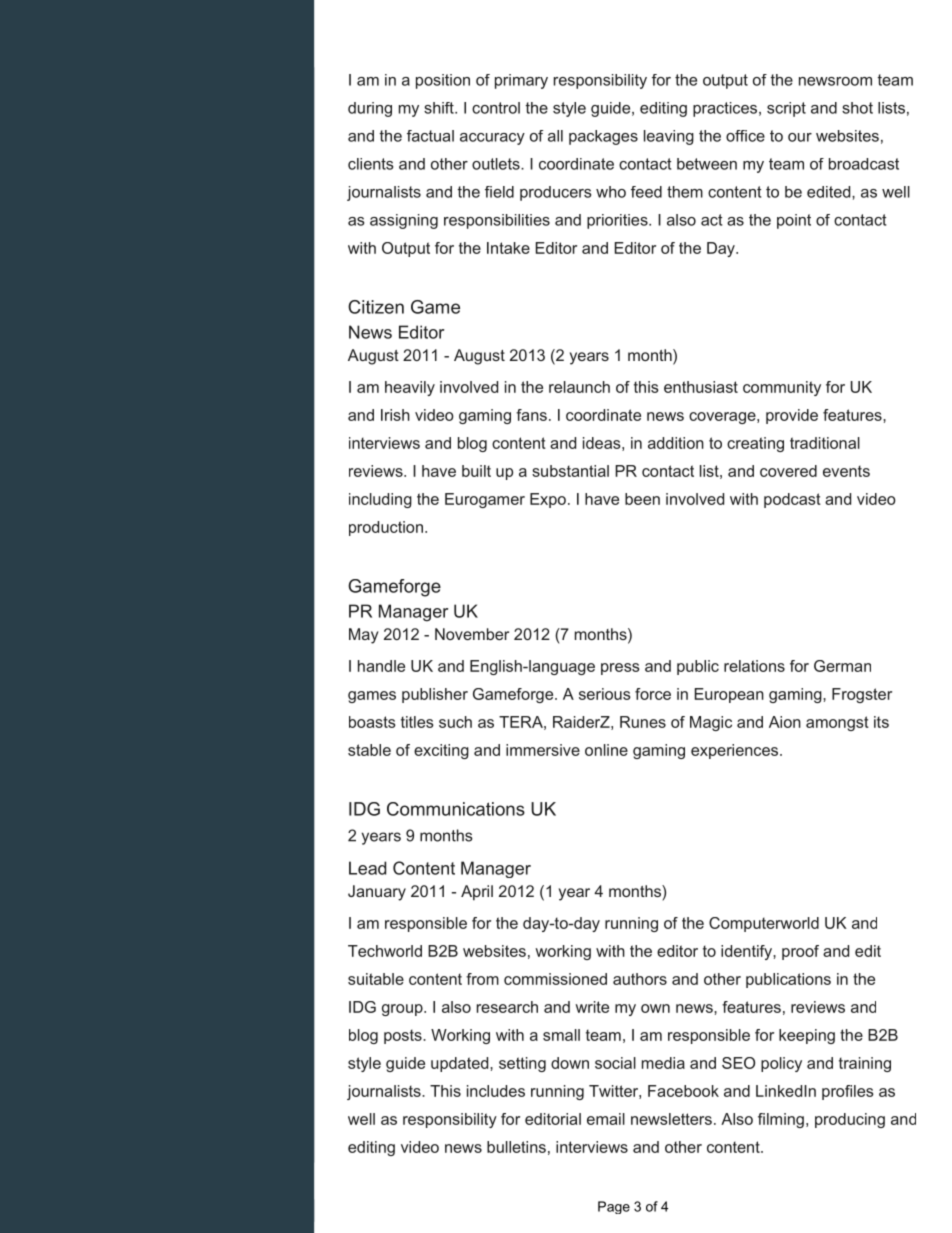 Image resolution: width=952 pixels, height=1233 pixels. Describe the element at coordinates (640, 979) in the screenshot. I see `authors` at that location.
